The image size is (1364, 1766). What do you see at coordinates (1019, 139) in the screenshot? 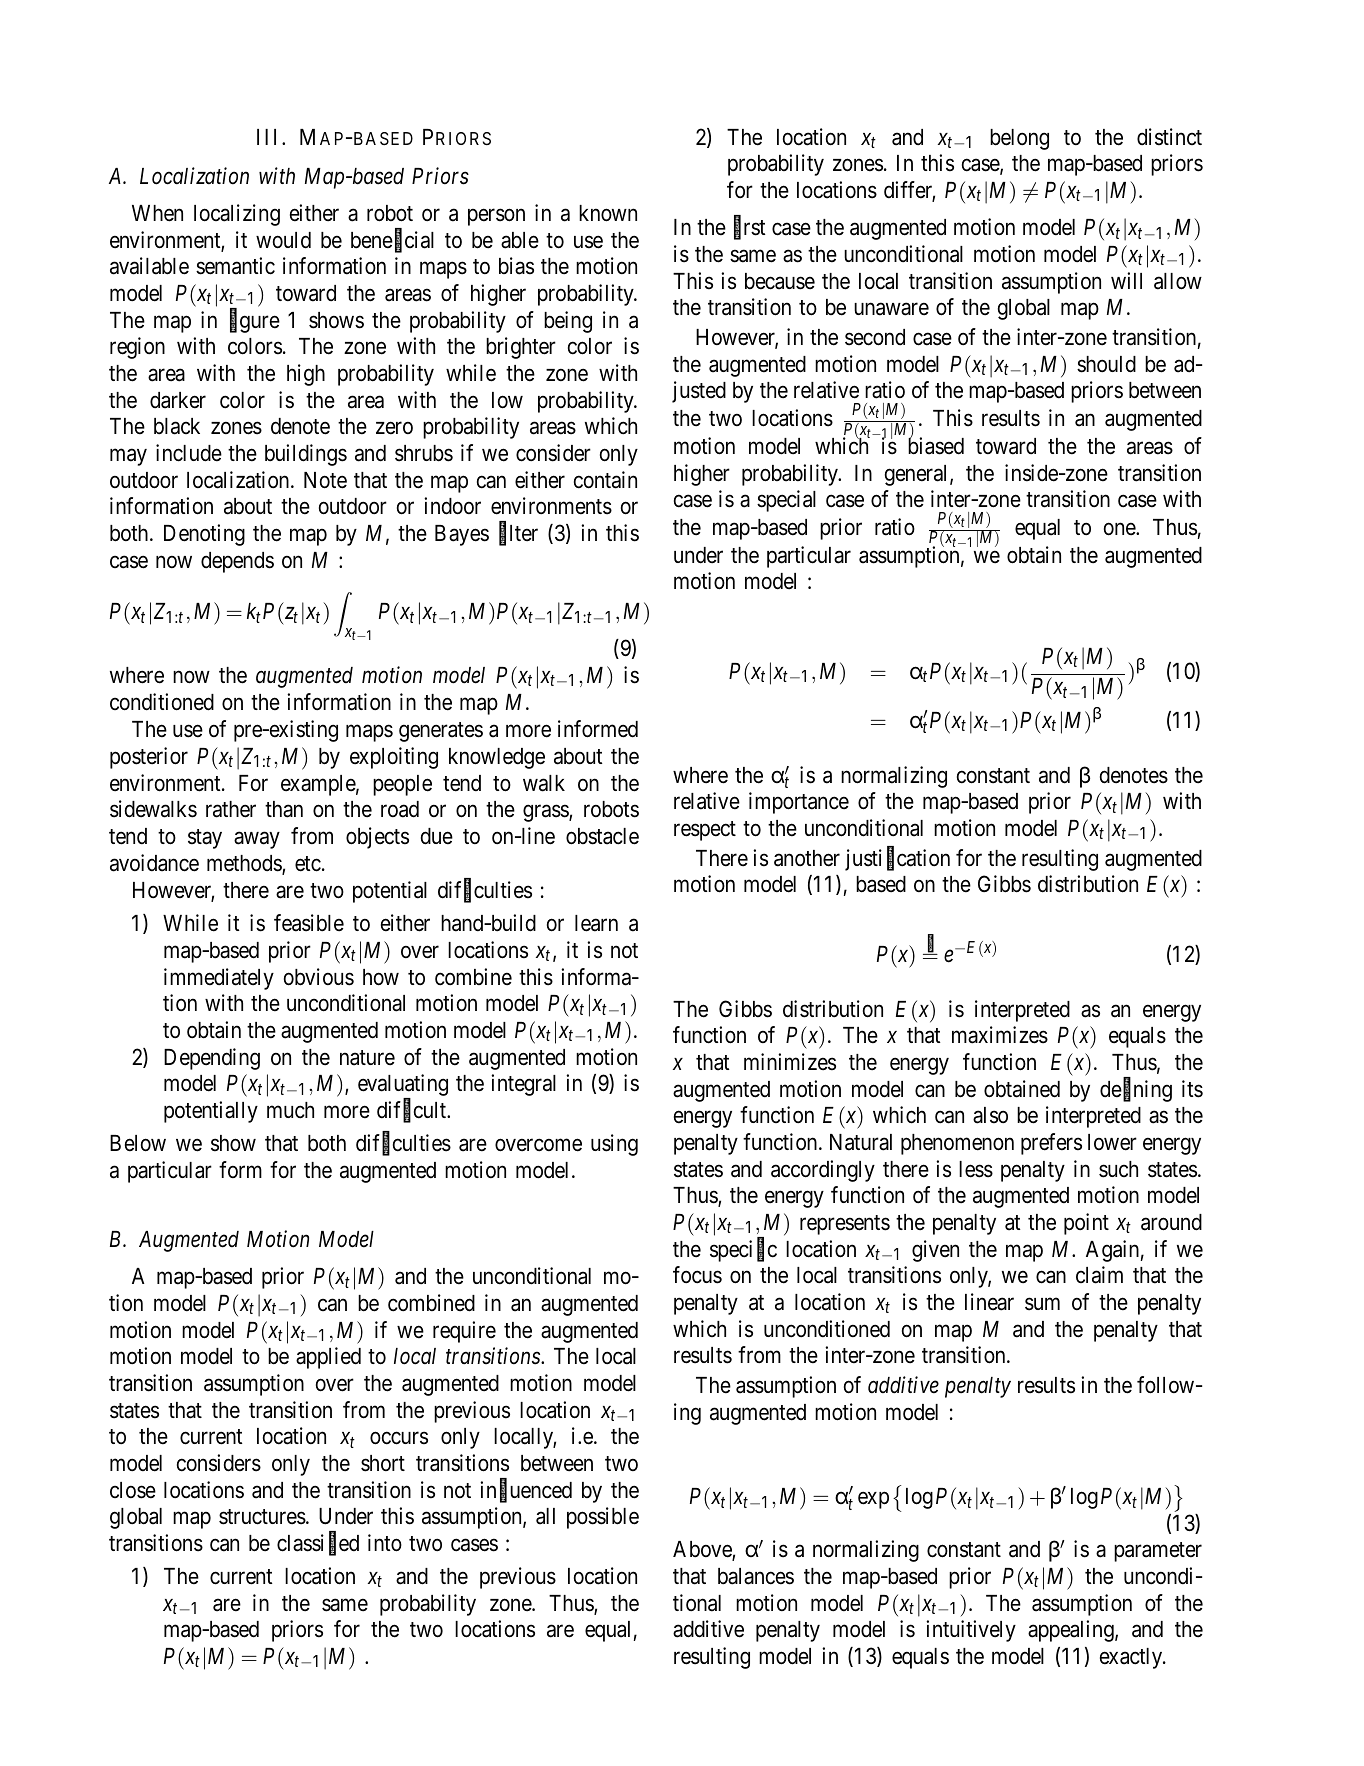
I see `belong` at bounding box center [1019, 139].
